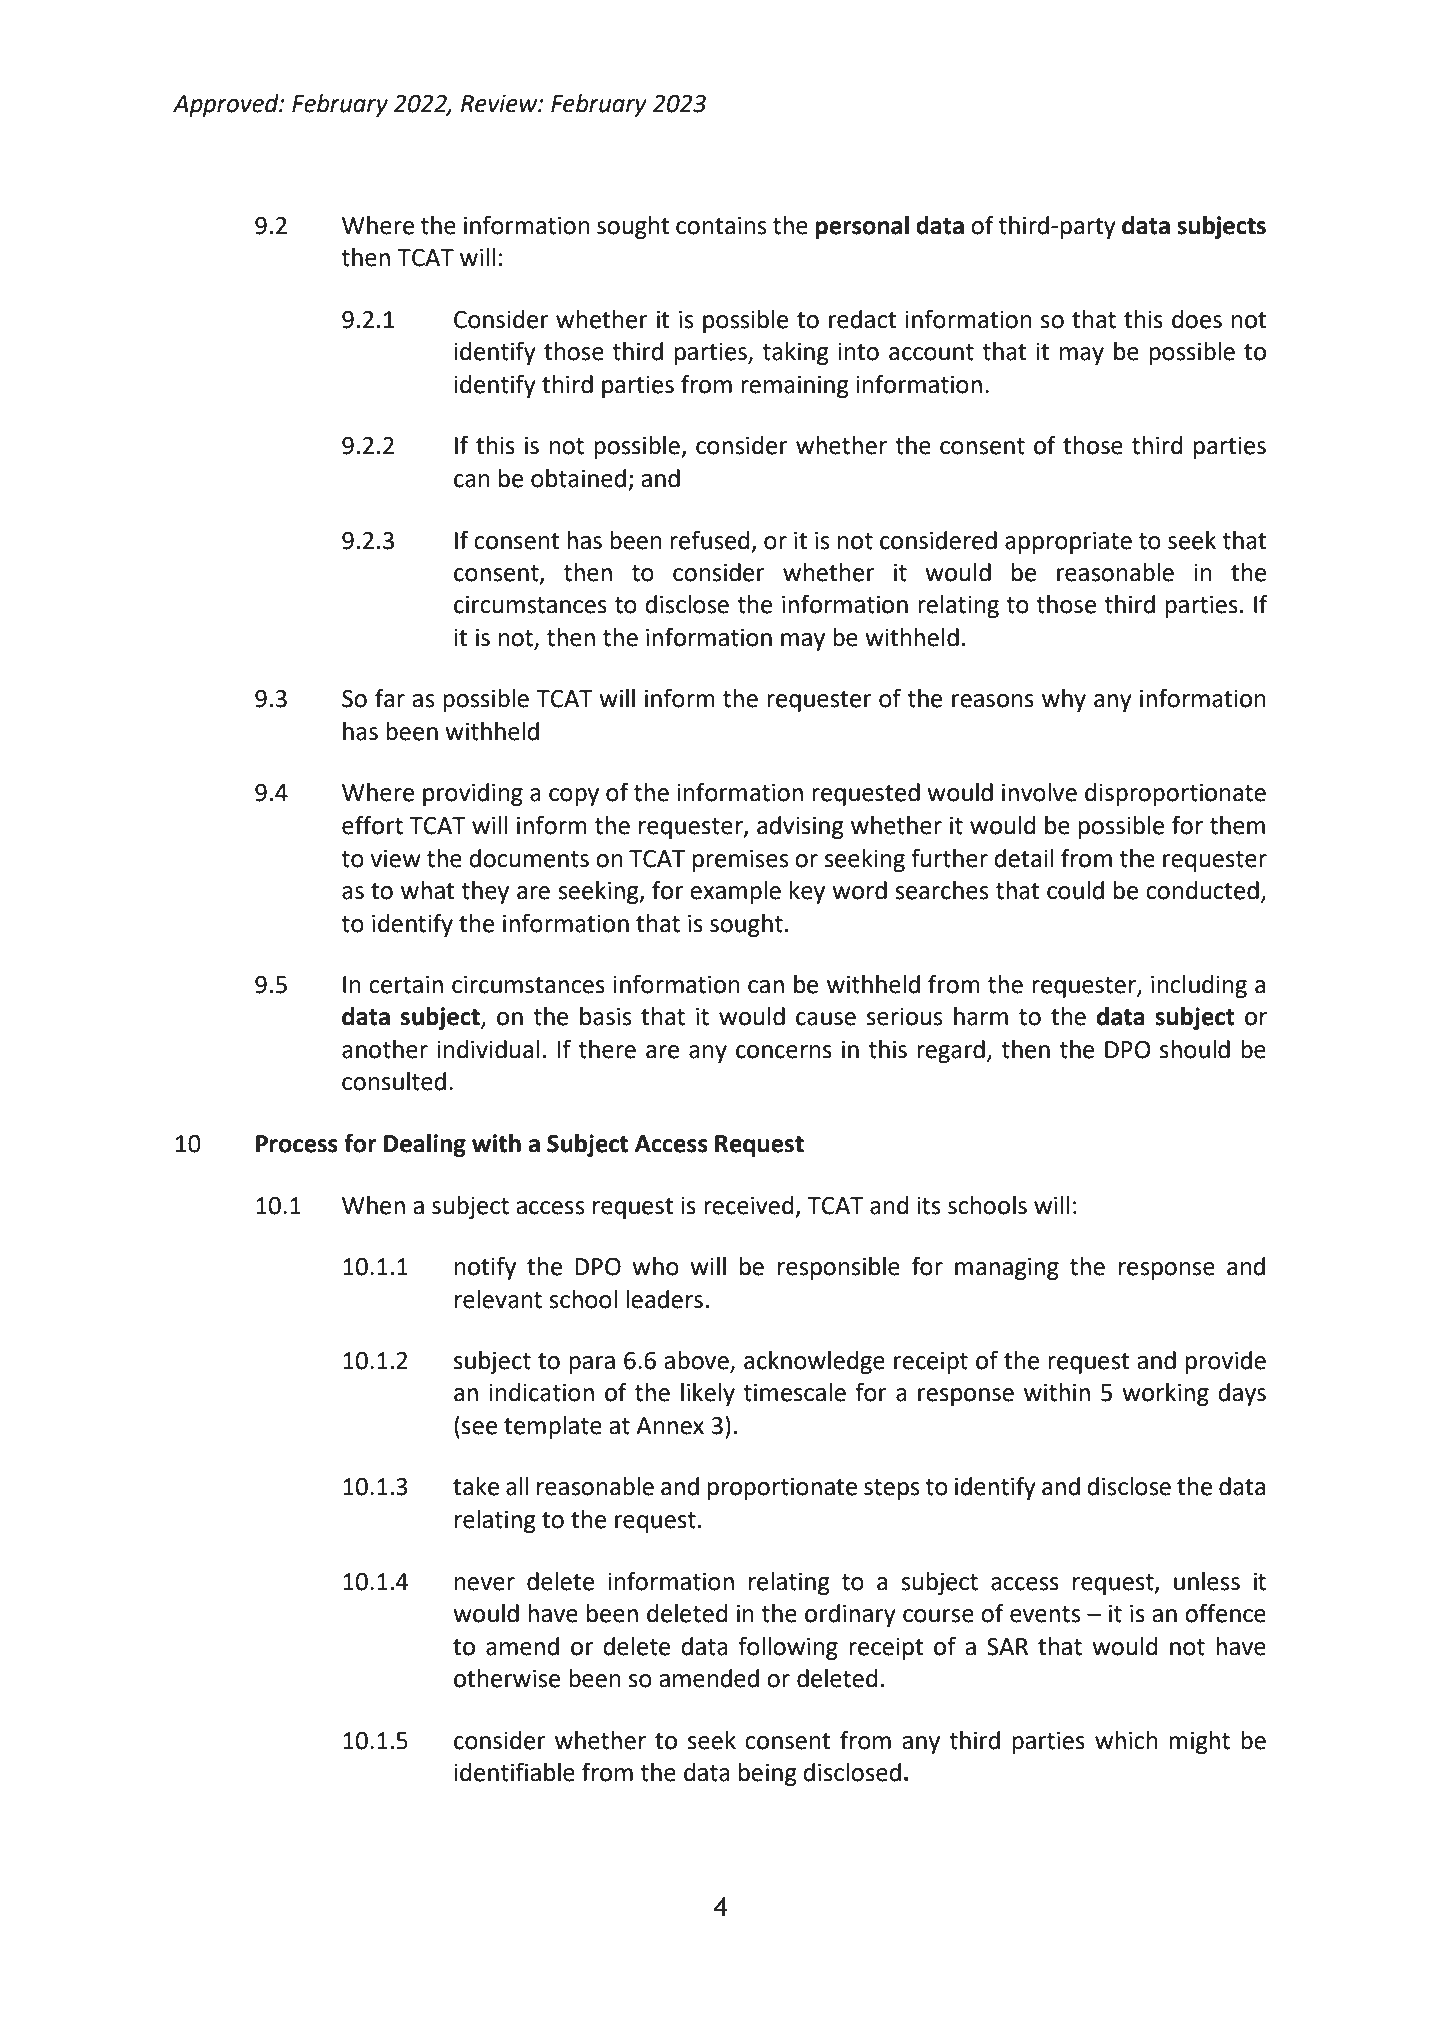 The width and height of the image is (1441, 2038). What do you see at coordinates (227, 105) in the image?
I see `Approved` at bounding box center [227, 105].
